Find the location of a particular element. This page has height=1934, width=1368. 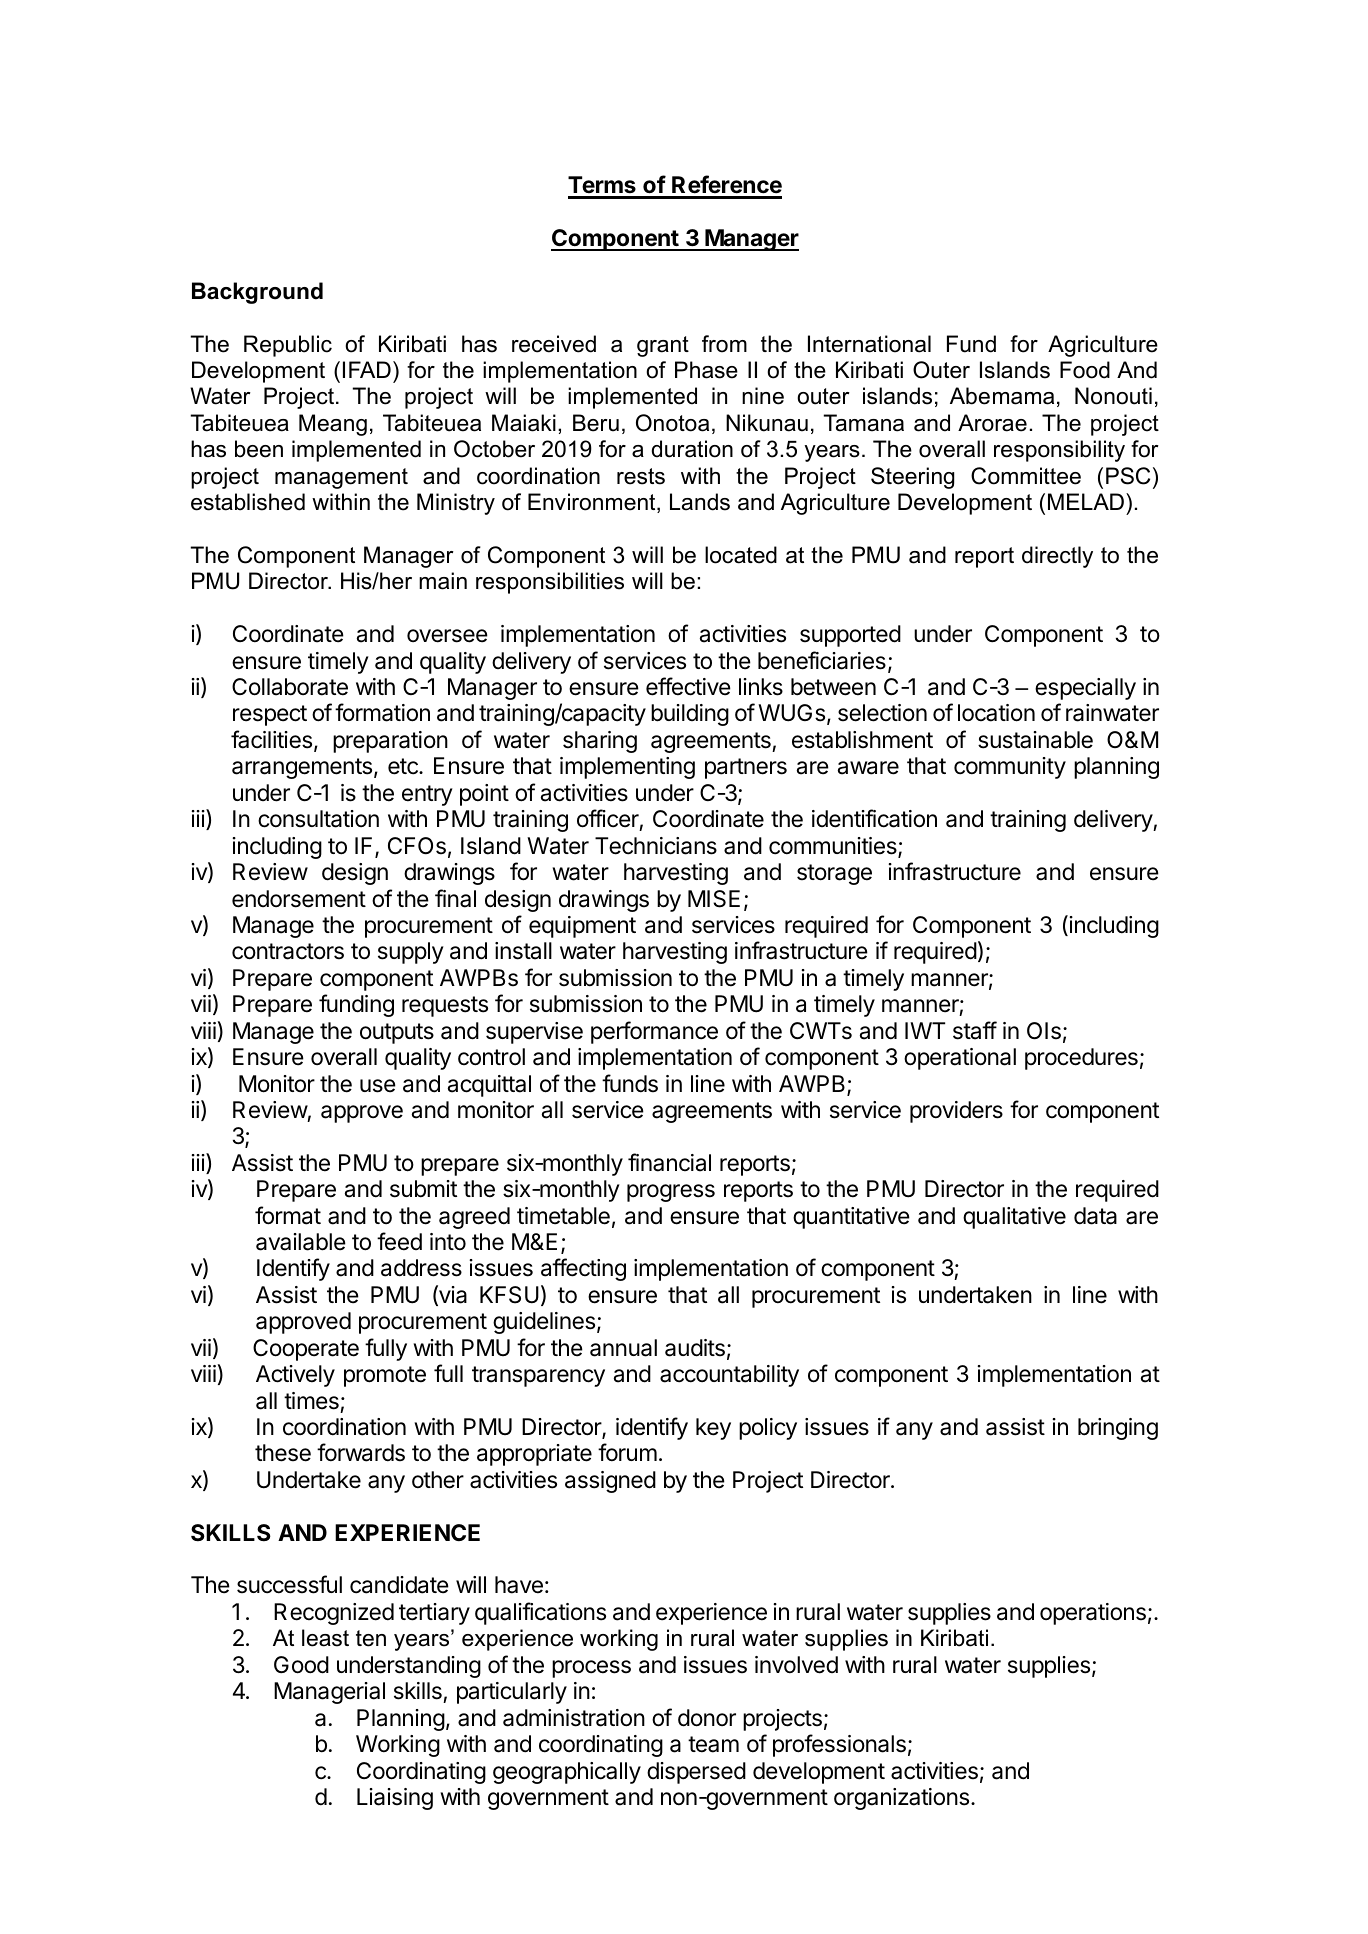

grant is located at coordinates (663, 346).
